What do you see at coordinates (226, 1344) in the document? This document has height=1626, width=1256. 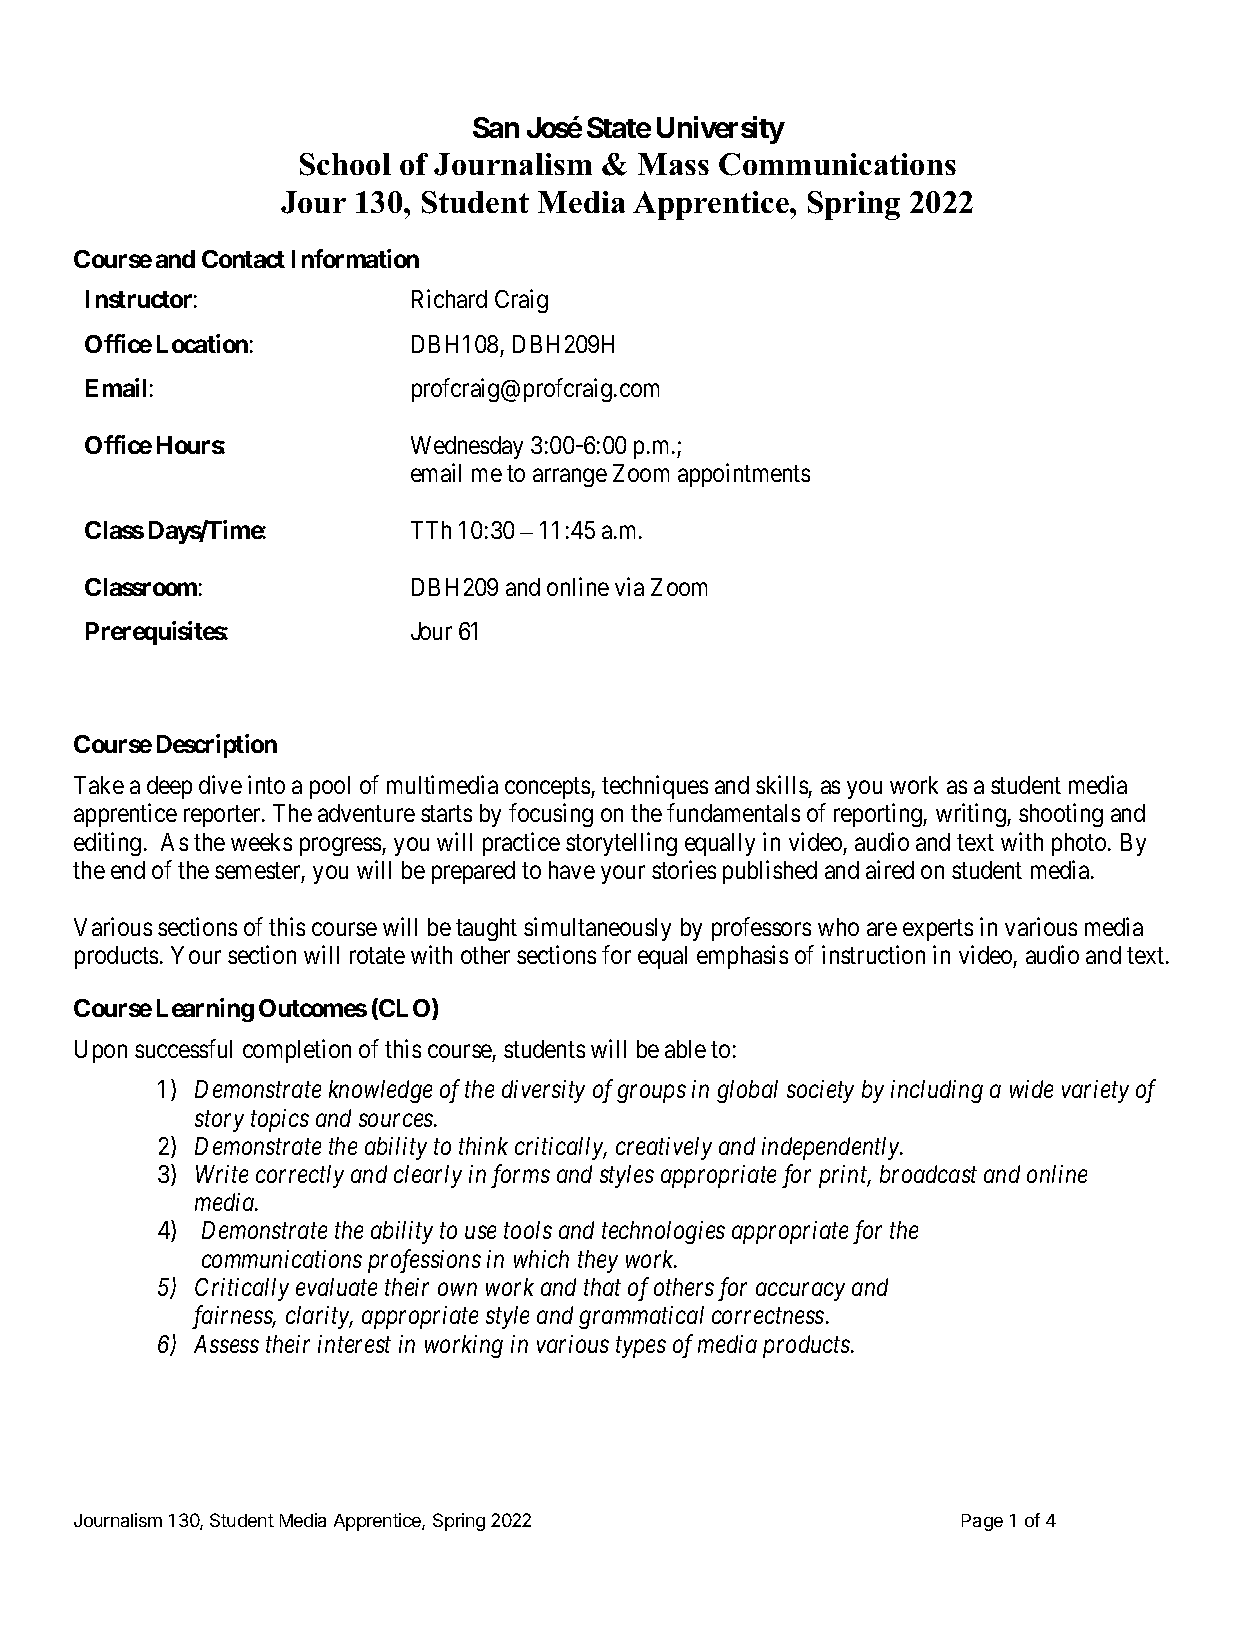 I see `Assess` at bounding box center [226, 1344].
